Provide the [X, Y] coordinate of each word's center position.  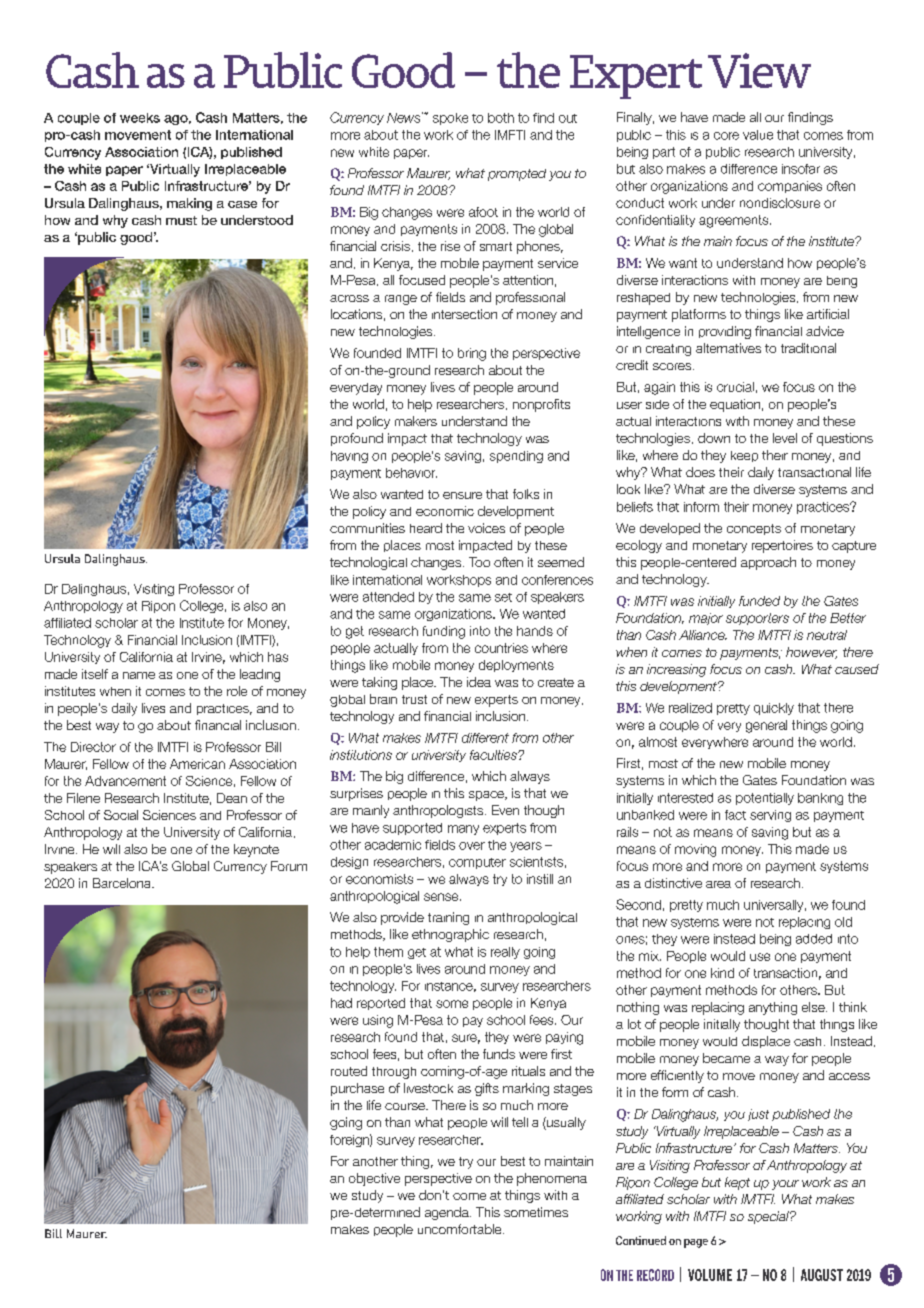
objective [374, 1179]
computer [477, 863]
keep [744, 456]
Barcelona [123, 883]
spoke [450, 119]
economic [445, 511]
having [349, 457]
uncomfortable [461, 1229]
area [718, 884]
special [769, 1217]
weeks [140, 118]
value [758, 135]
